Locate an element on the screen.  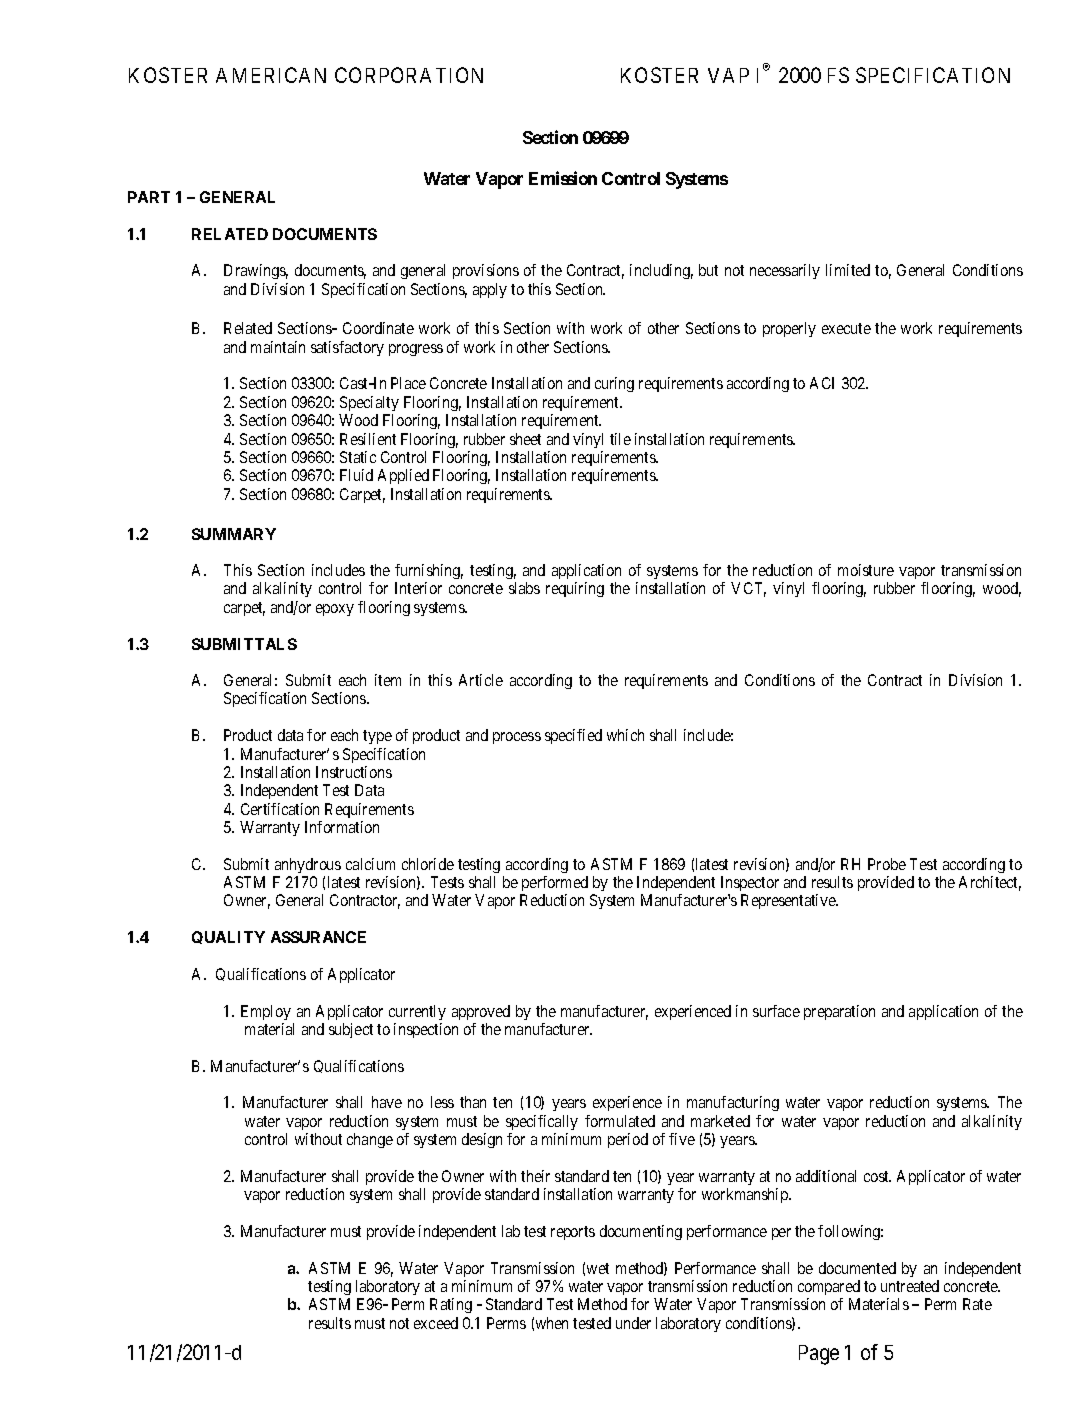
Certification is located at coordinates (280, 809).
